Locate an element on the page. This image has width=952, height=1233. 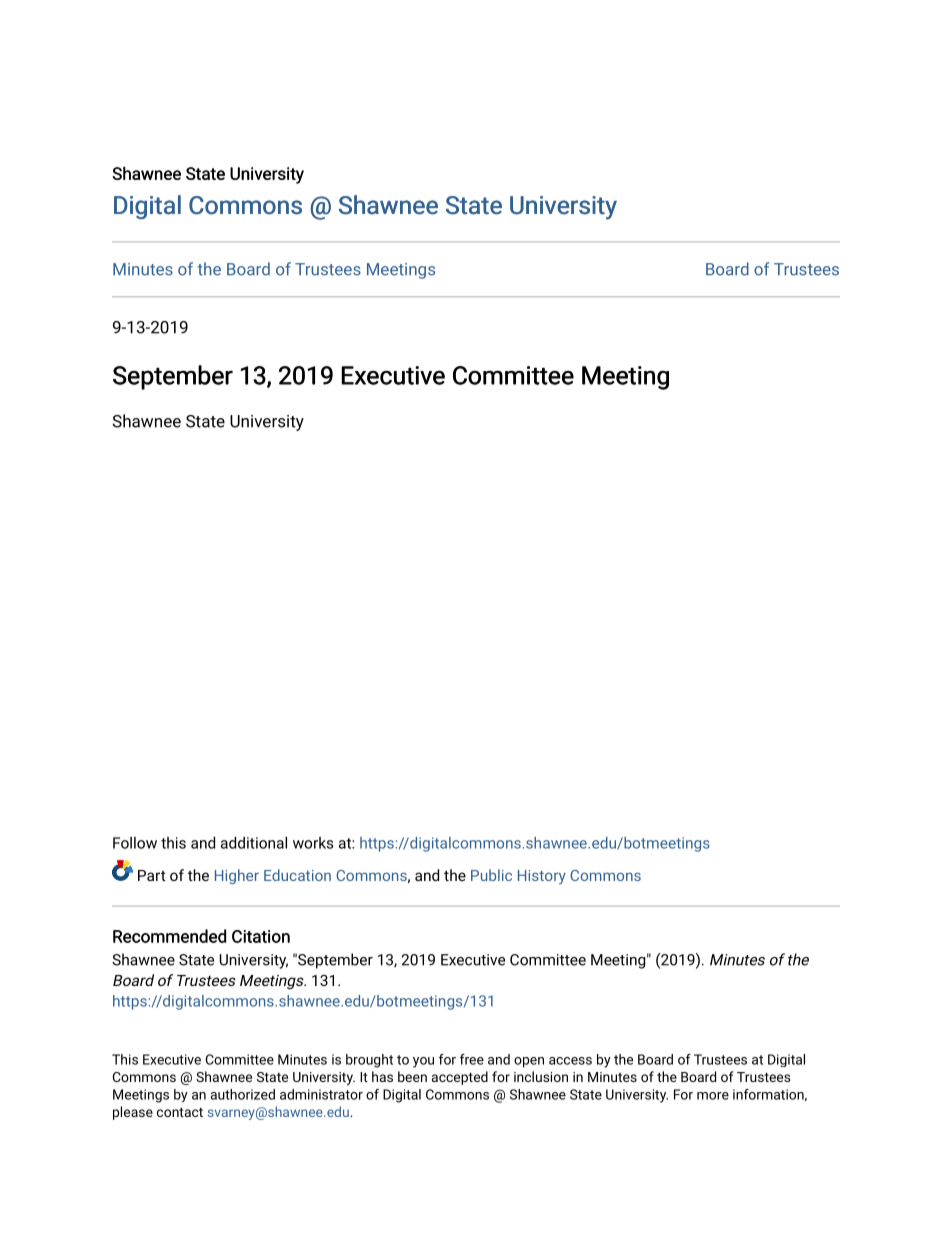
contact is located at coordinates (180, 1112).
